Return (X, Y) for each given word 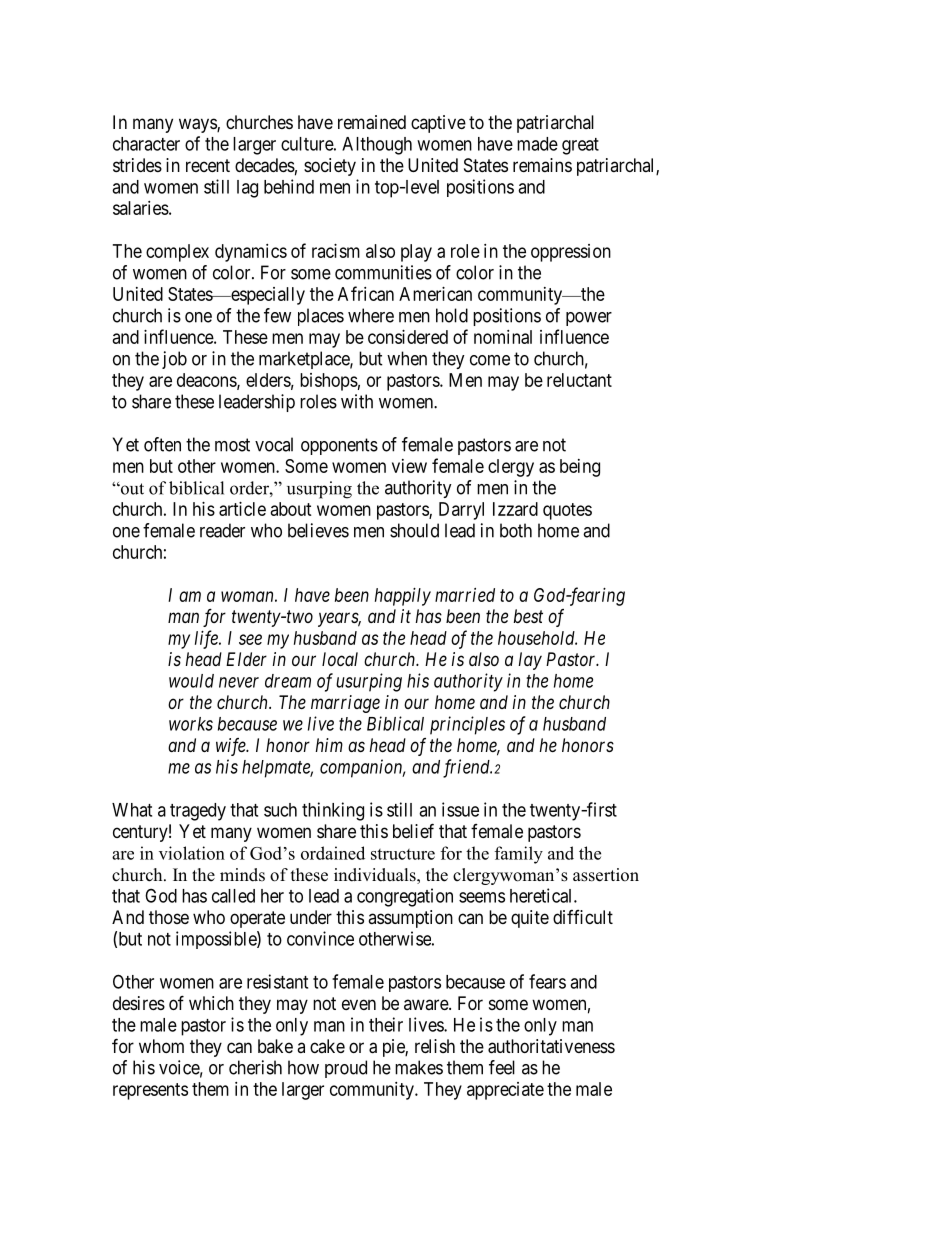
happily (403, 597)
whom (161, 1046)
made (537, 144)
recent (208, 165)
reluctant (579, 380)
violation (192, 853)
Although (377, 146)
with (357, 401)
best (528, 616)
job (174, 360)
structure (403, 854)
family (519, 855)
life (207, 639)
